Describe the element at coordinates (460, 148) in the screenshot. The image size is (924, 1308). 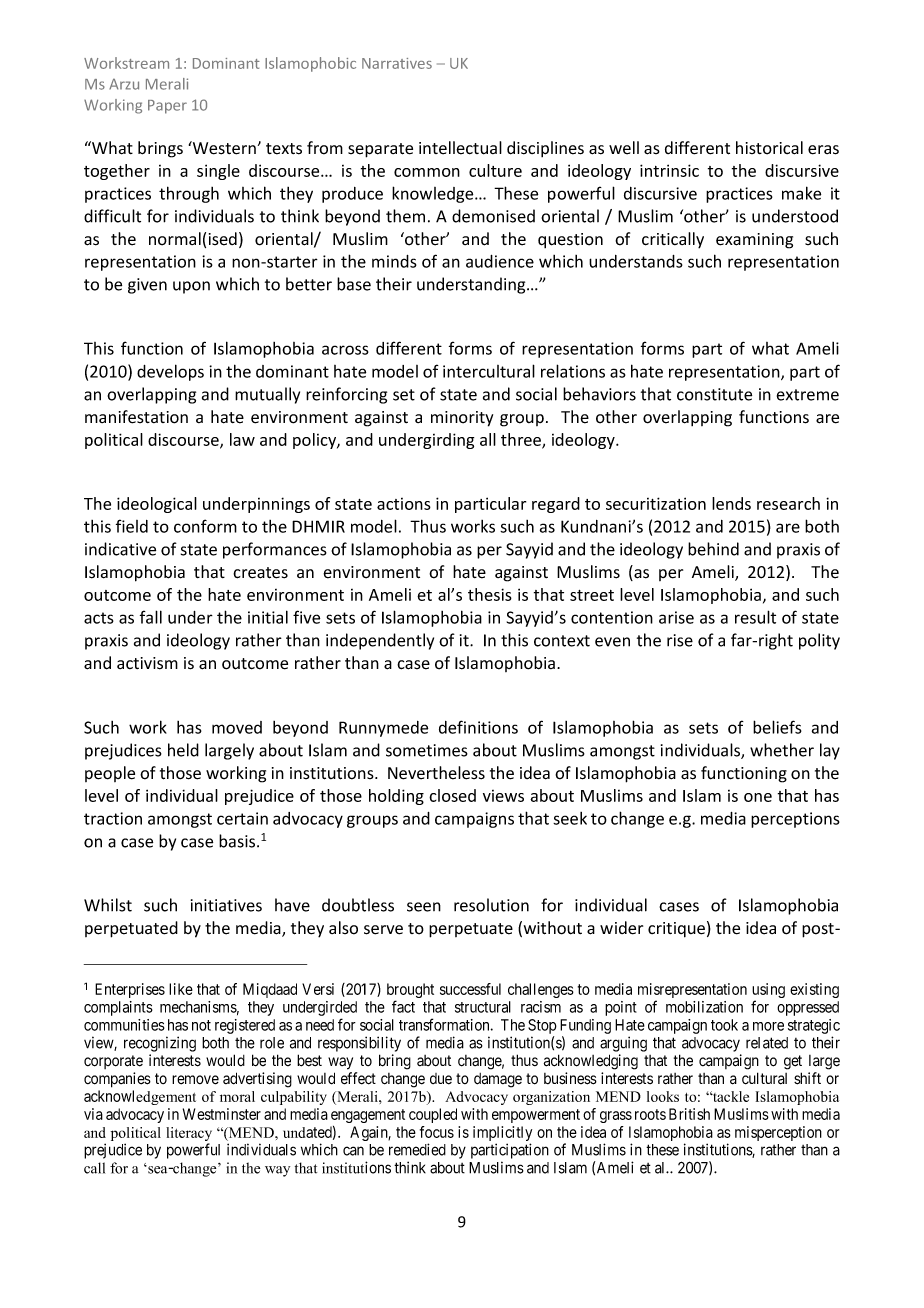
I see `intellectual` at that location.
